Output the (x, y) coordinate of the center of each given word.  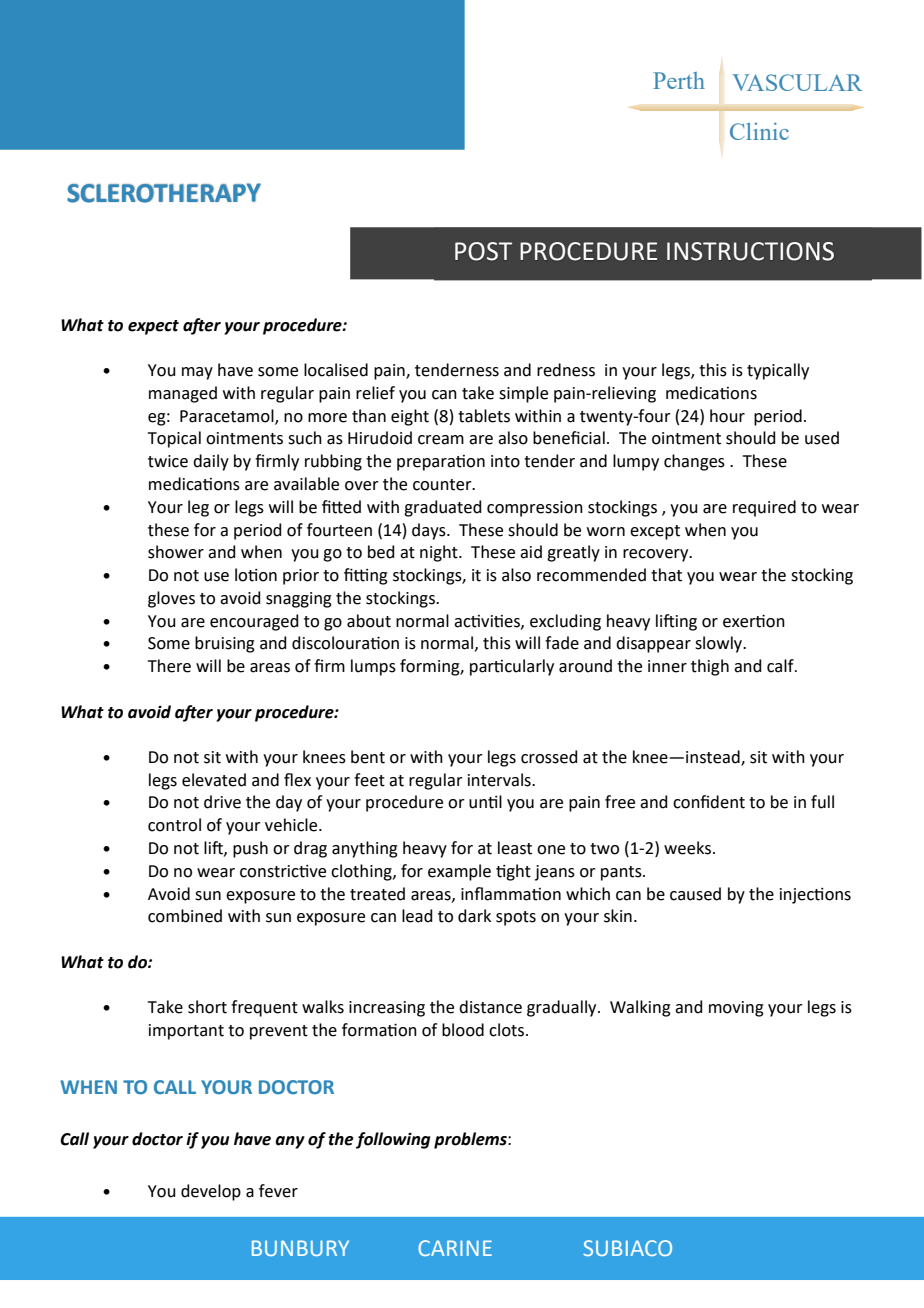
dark (474, 916)
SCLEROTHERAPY (164, 193)
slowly (720, 644)
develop (211, 1192)
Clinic (759, 131)
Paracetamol (228, 416)
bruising (225, 644)
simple (523, 394)
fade (562, 643)
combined (185, 916)
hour (727, 416)
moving (736, 1009)
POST (483, 251)
